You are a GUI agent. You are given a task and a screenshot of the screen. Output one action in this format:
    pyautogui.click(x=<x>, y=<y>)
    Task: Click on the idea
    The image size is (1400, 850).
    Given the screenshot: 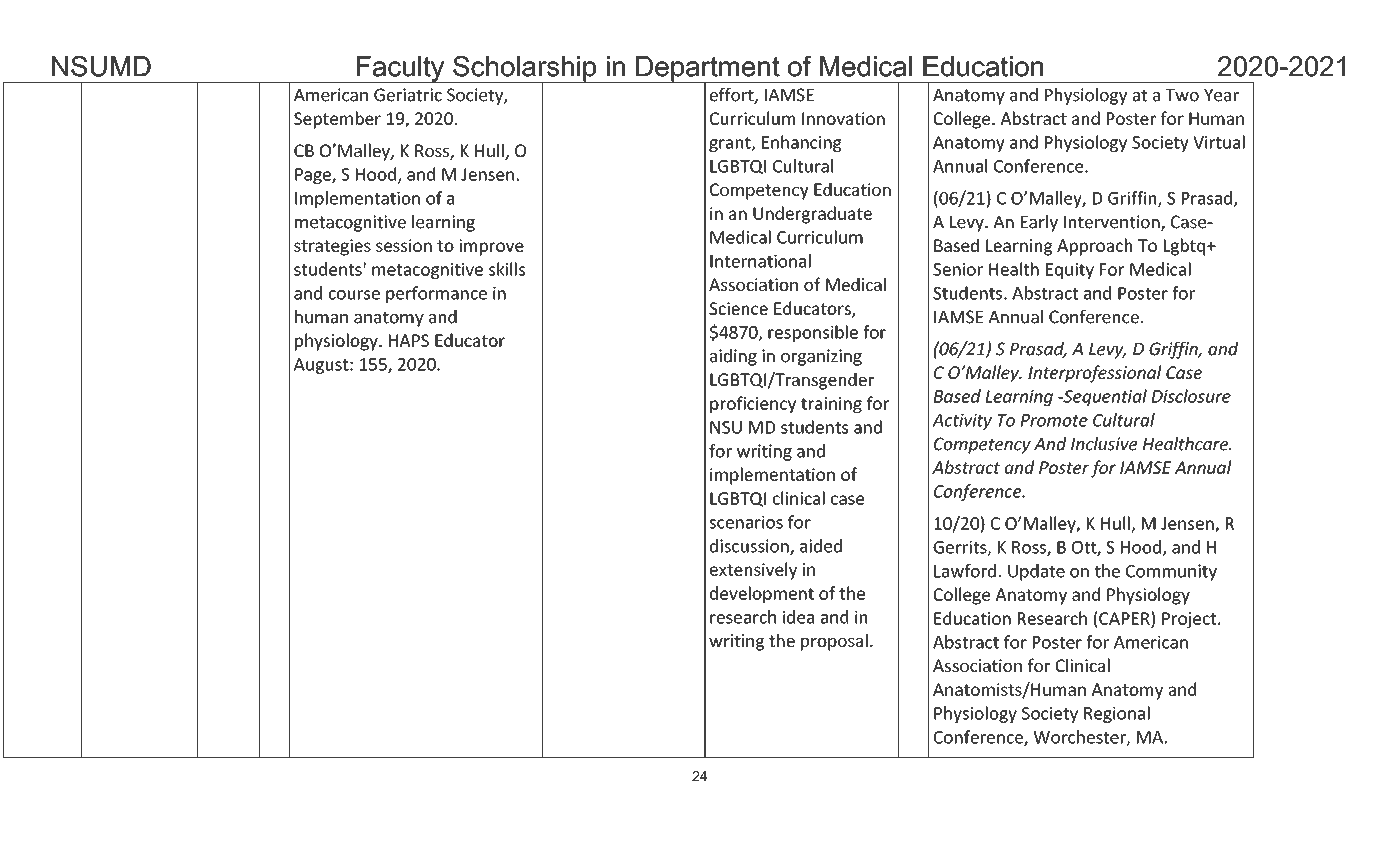 What is the action you would take?
    pyautogui.click(x=798, y=617)
